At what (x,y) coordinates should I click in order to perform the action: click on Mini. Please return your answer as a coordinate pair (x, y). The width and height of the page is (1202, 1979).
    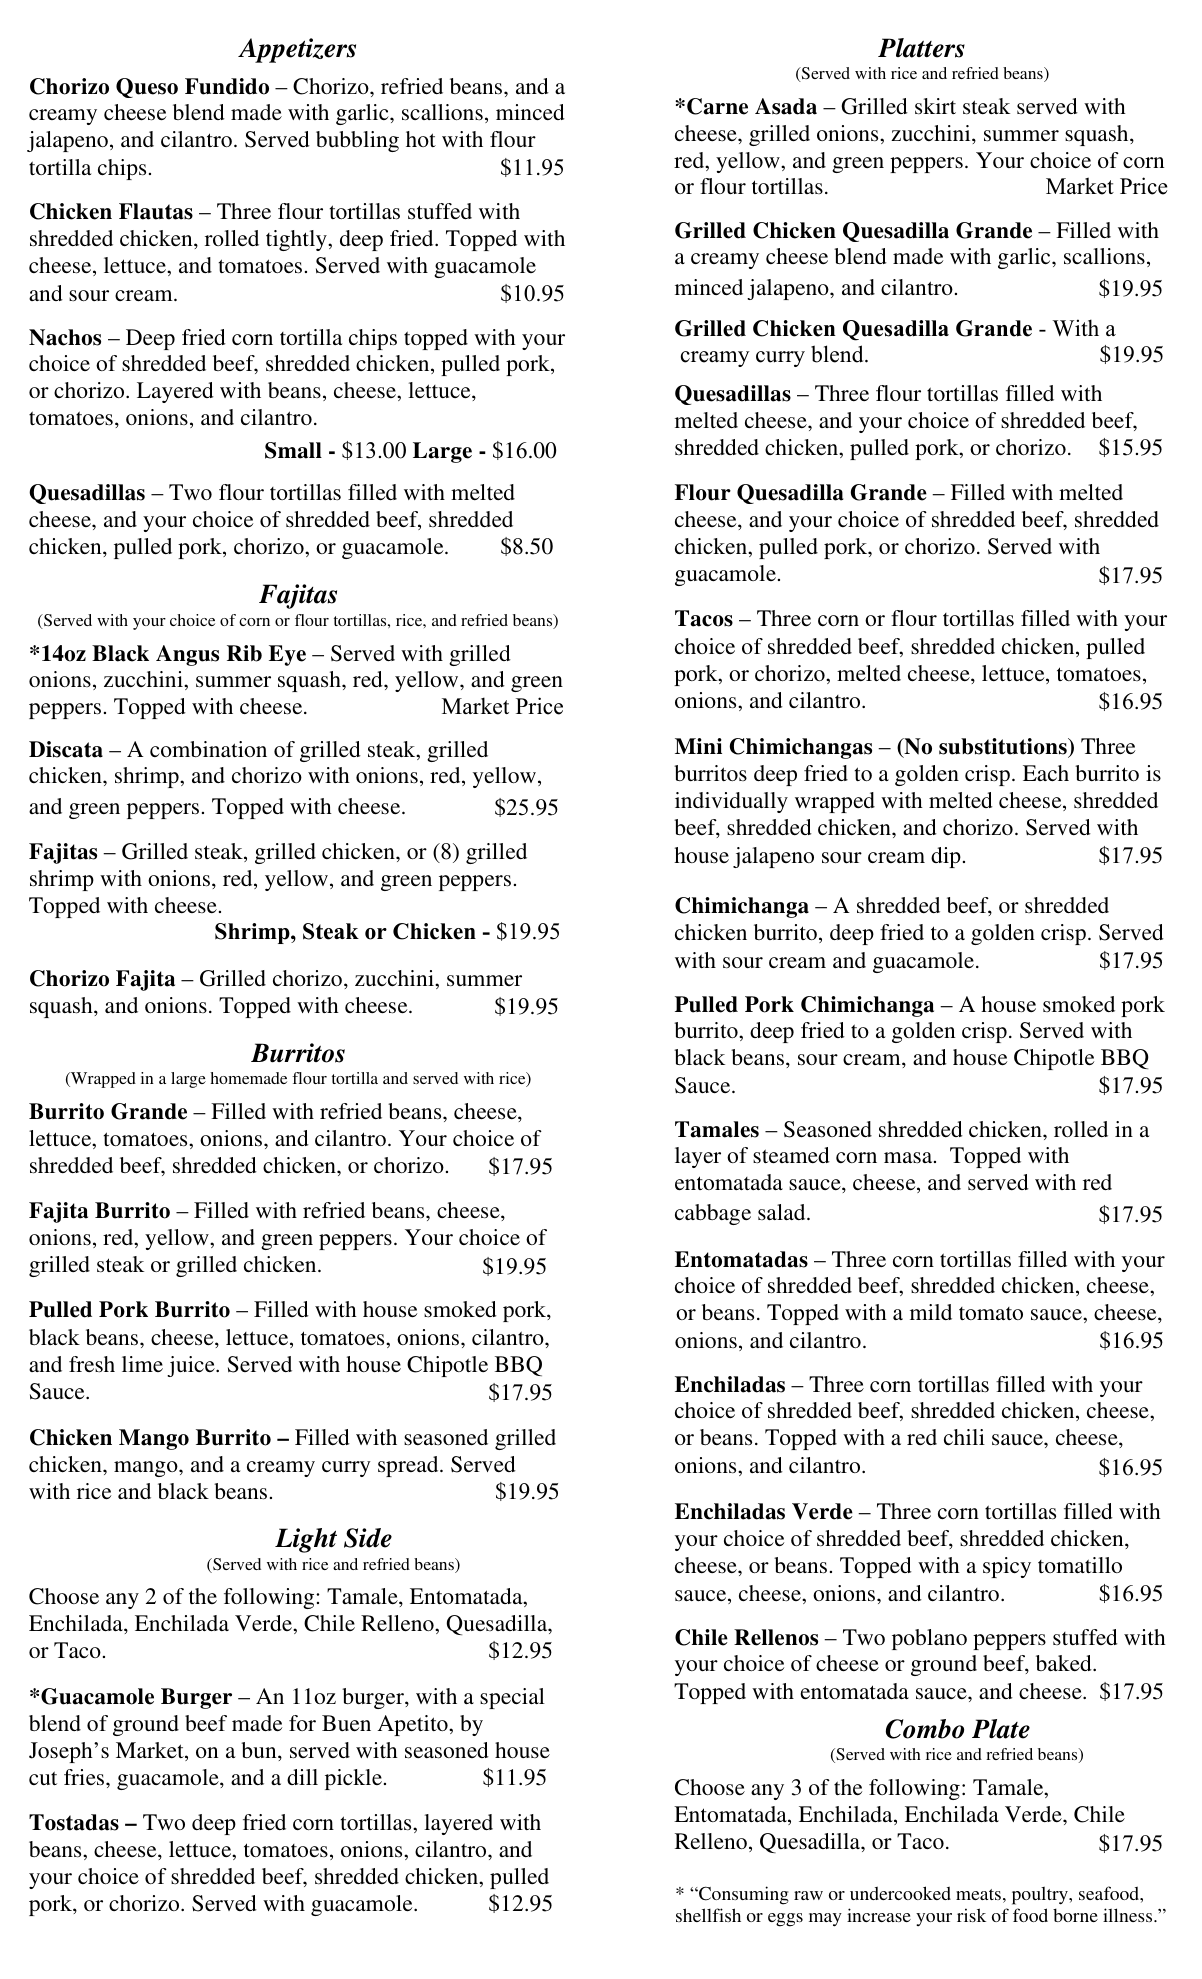
    Looking at the image, I should click on (698, 746).
